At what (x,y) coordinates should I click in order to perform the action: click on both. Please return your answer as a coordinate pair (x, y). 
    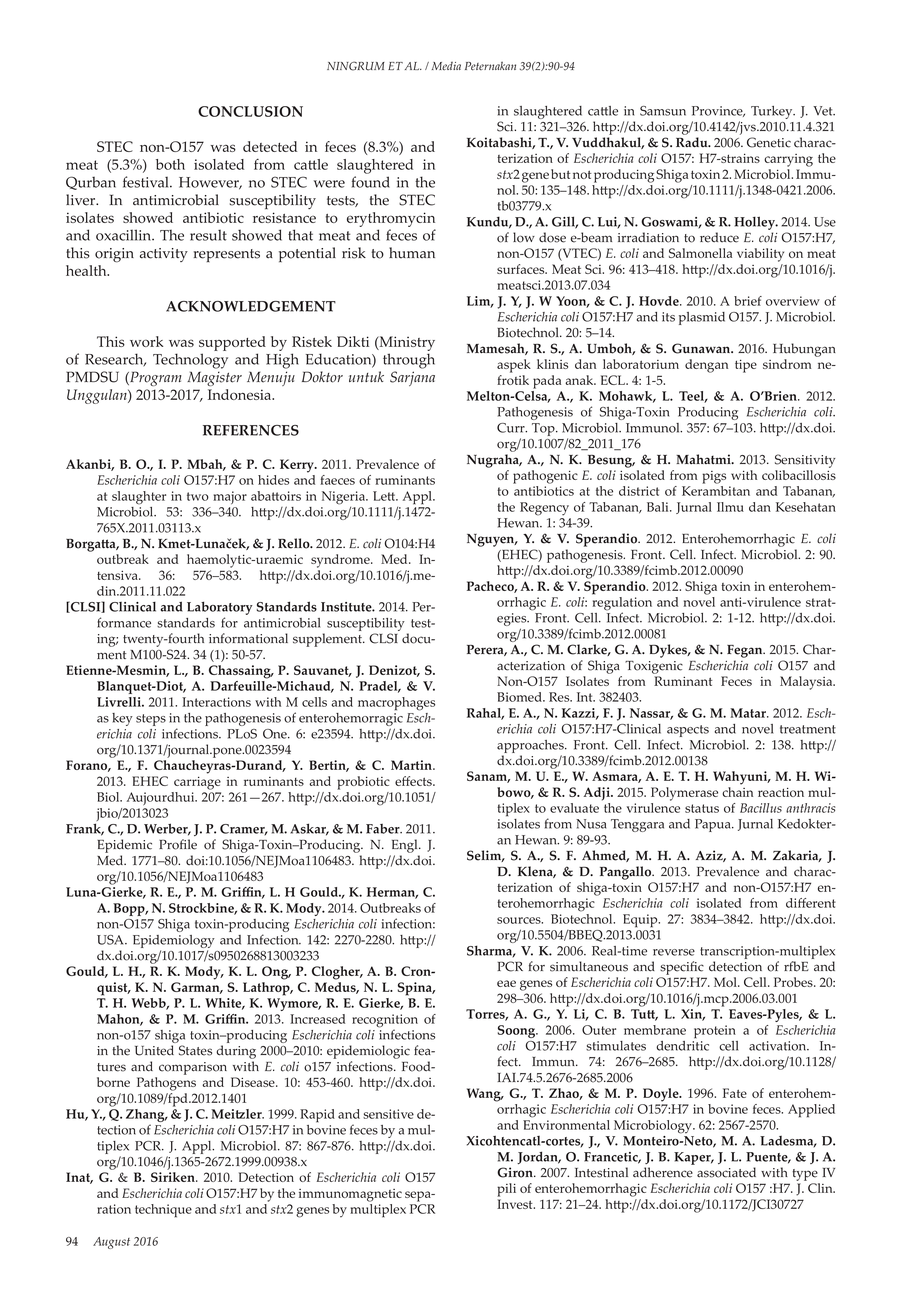
    Looking at the image, I should click on (170, 164).
